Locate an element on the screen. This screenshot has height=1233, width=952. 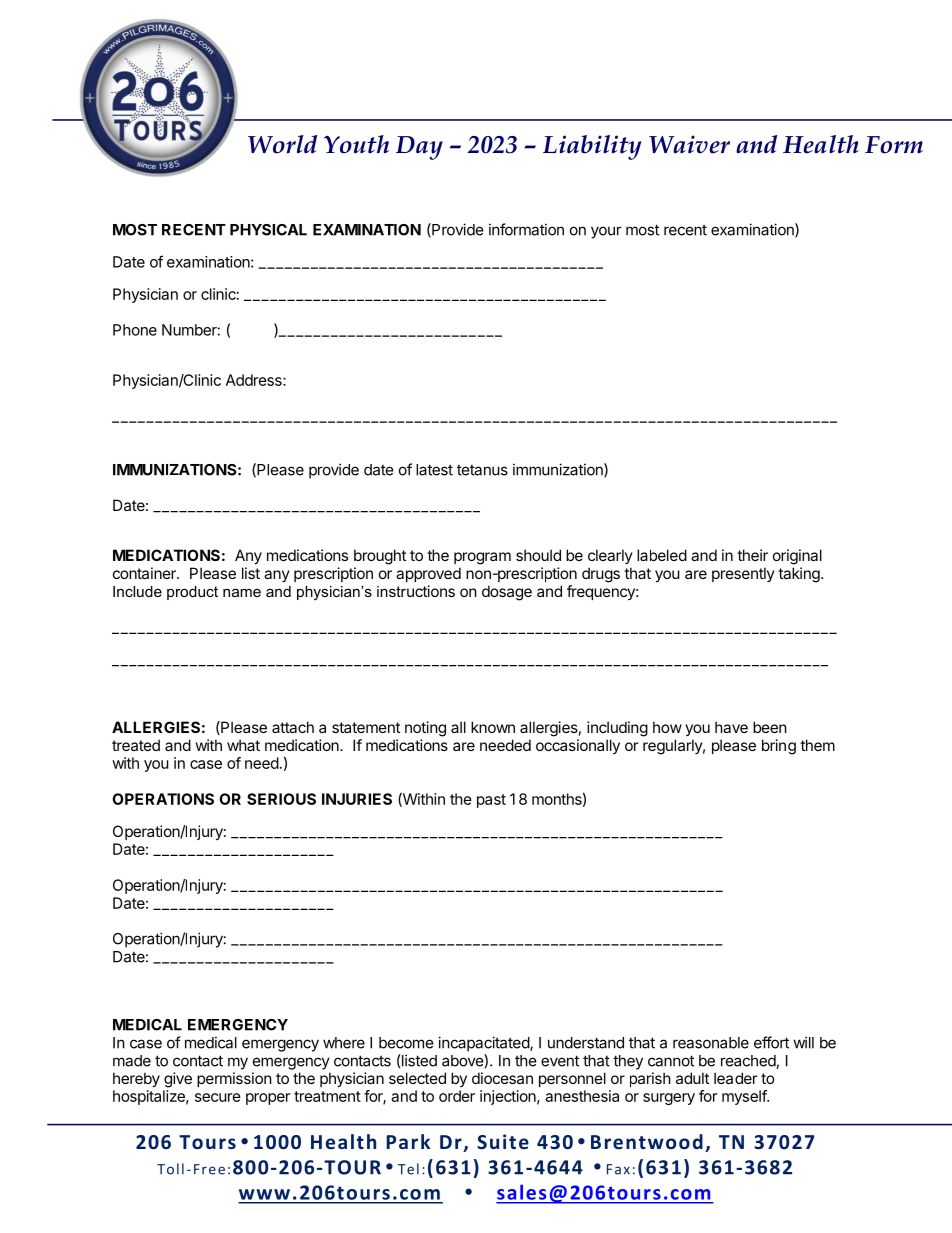
secure is located at coordinates (218, 1097).
